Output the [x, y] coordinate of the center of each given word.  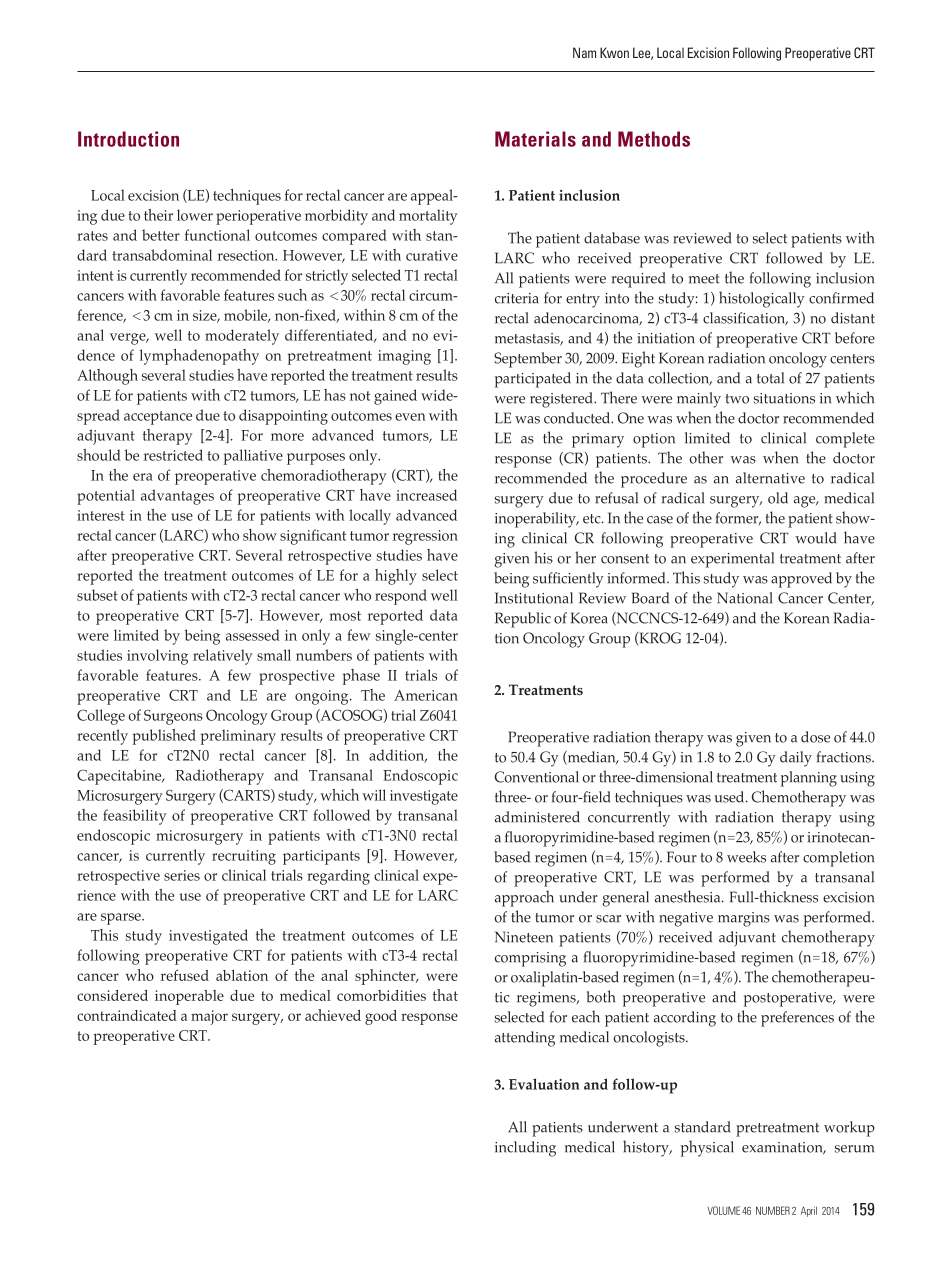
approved [801, 580]
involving [157, 657]
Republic [523, 620]
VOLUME [724, 1210]
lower [195, 215]
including [525, 1149]
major [209, 1017]
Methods [654, 139]
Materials [535, 139]
